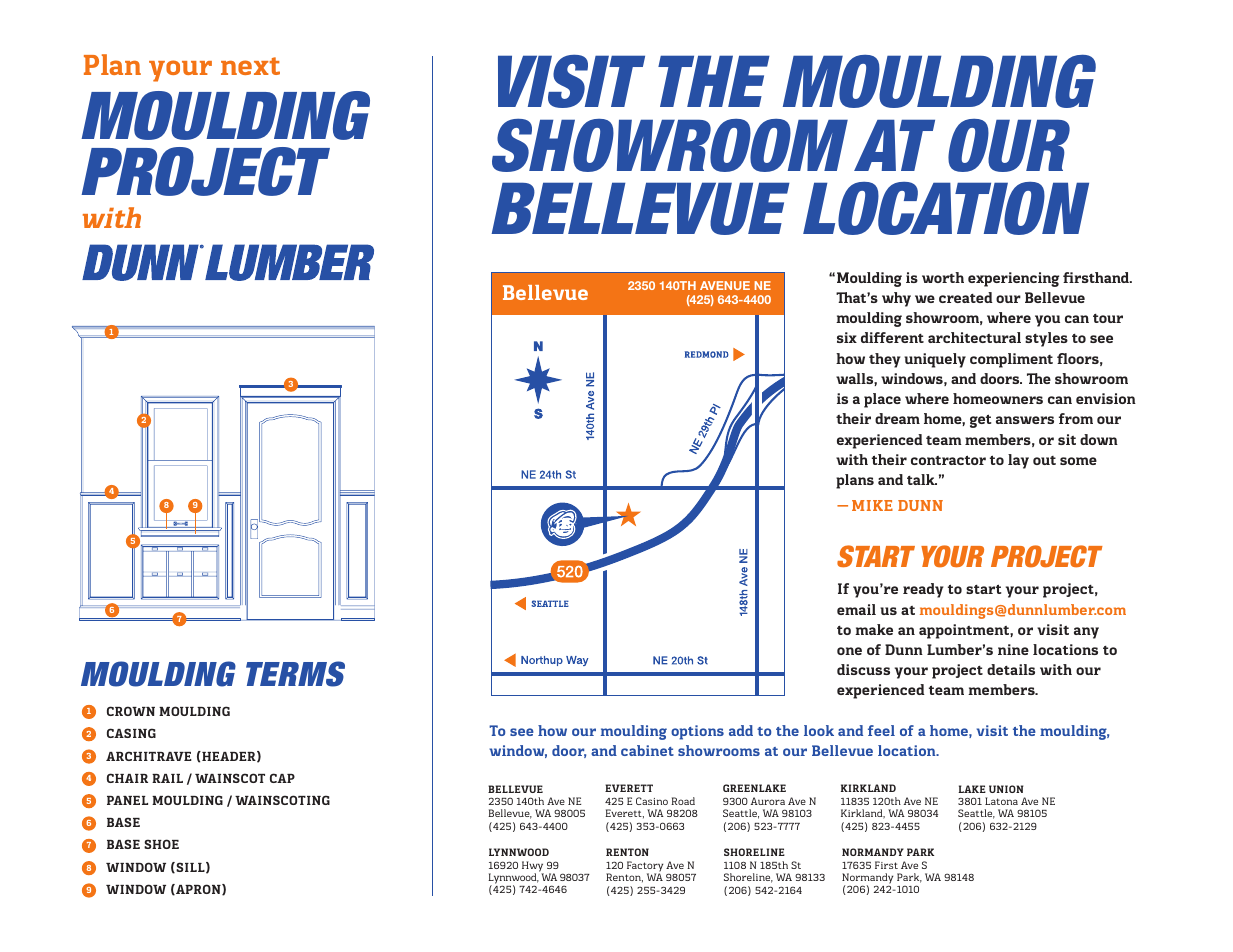  I want to click on SHOE, so click(161, 844).
